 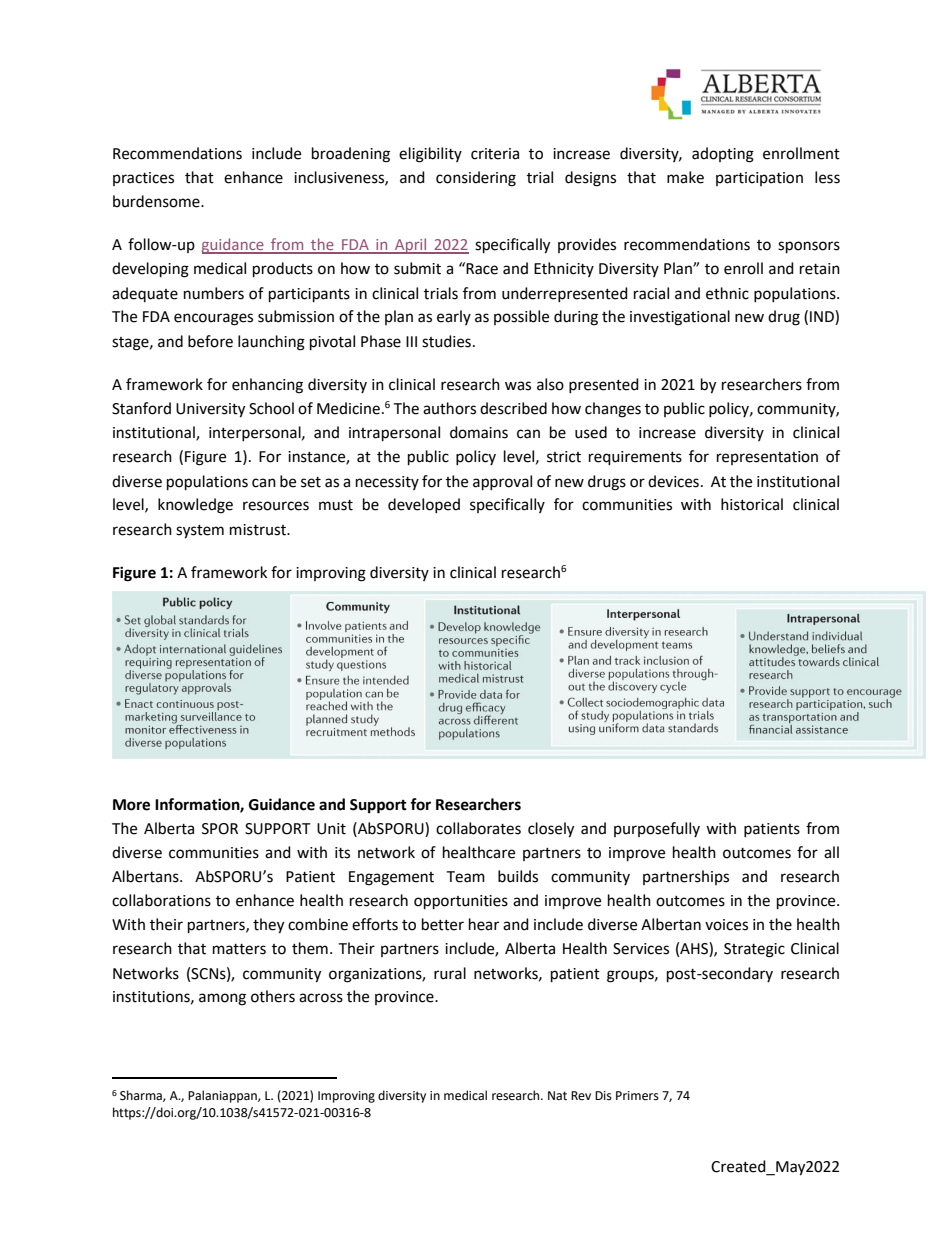 What do you see at coordinates (759, 179) in the screenshot?
I see `participation` at bounding box center [759, 179].
